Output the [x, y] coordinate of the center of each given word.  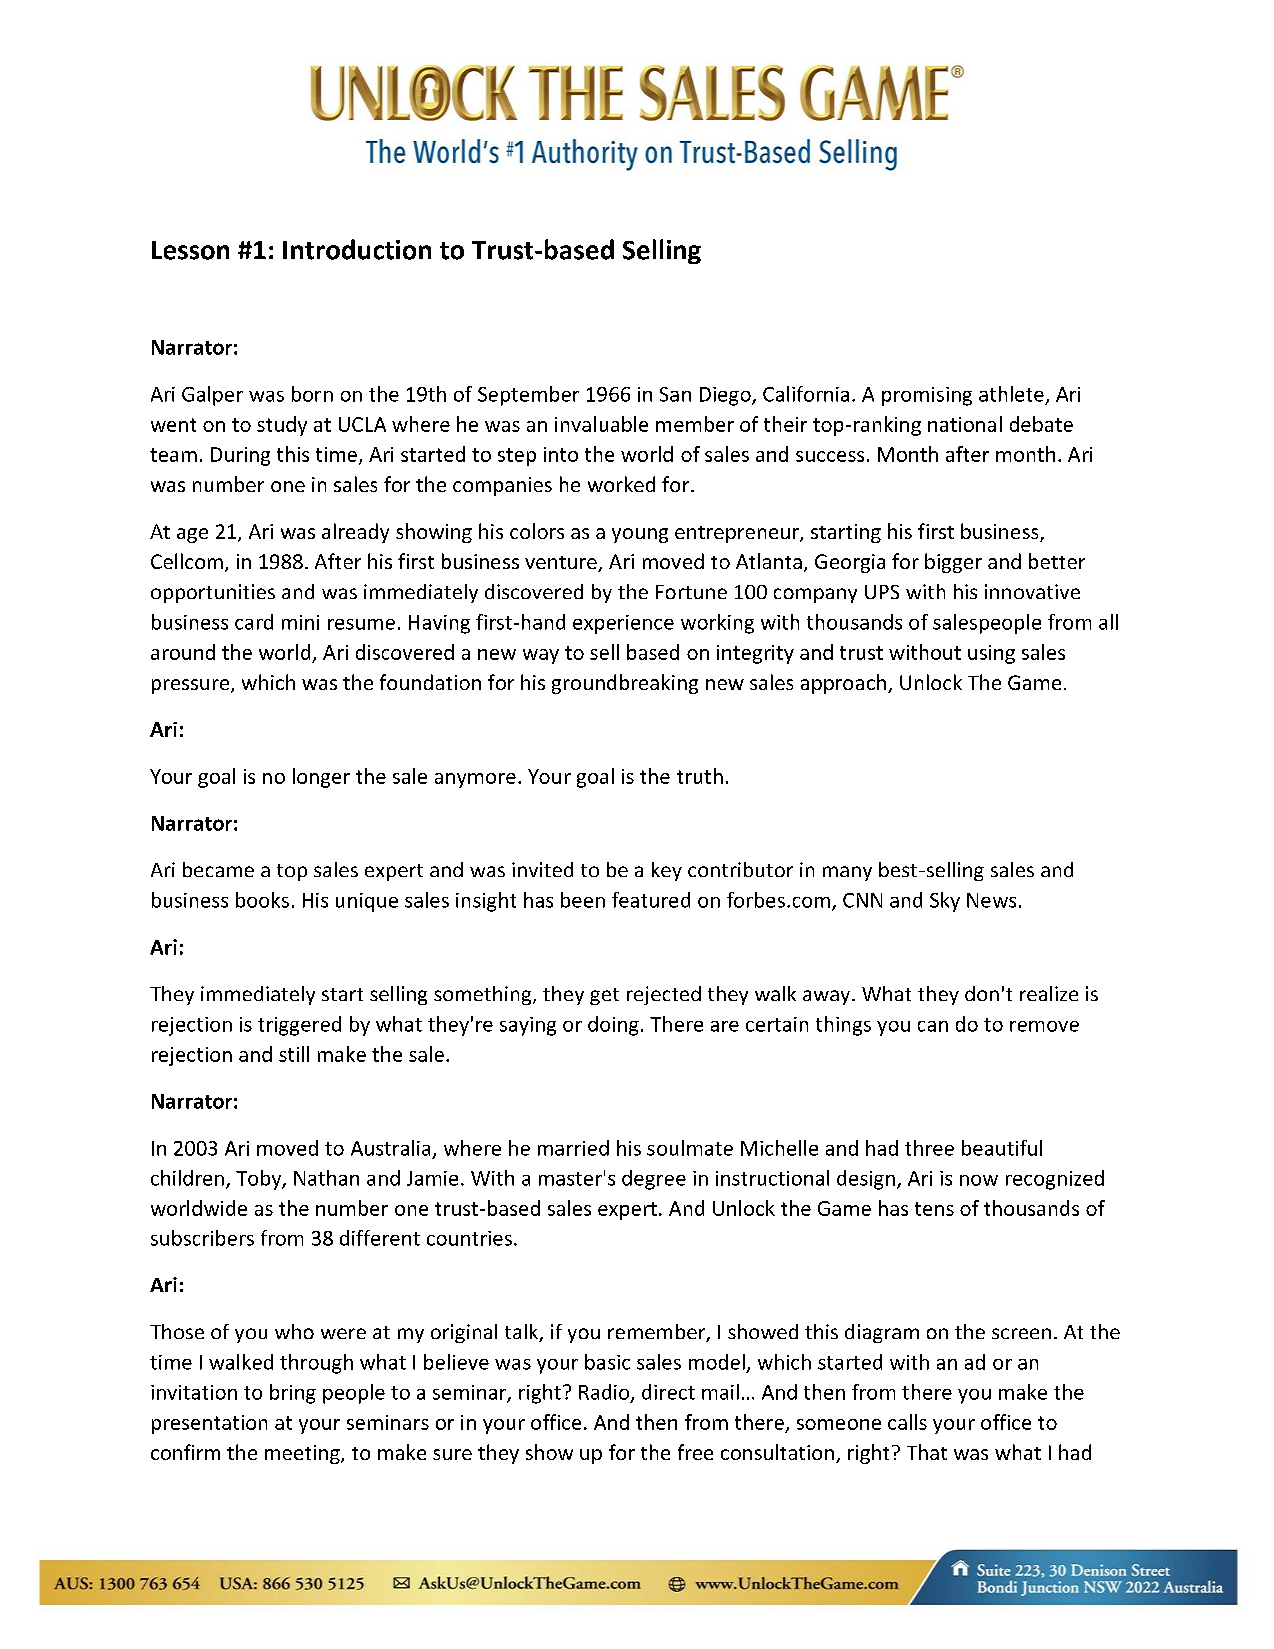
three [929, 1148]
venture [562, 564]
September [528, 396]
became [218, 869]
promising [927, 396]
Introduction [357, 249]
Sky [945, 902]
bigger [953, 563]
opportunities [213, 593]
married [573, 1148]
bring [293, 1394]
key [667, 871]
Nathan [326, 1178]
